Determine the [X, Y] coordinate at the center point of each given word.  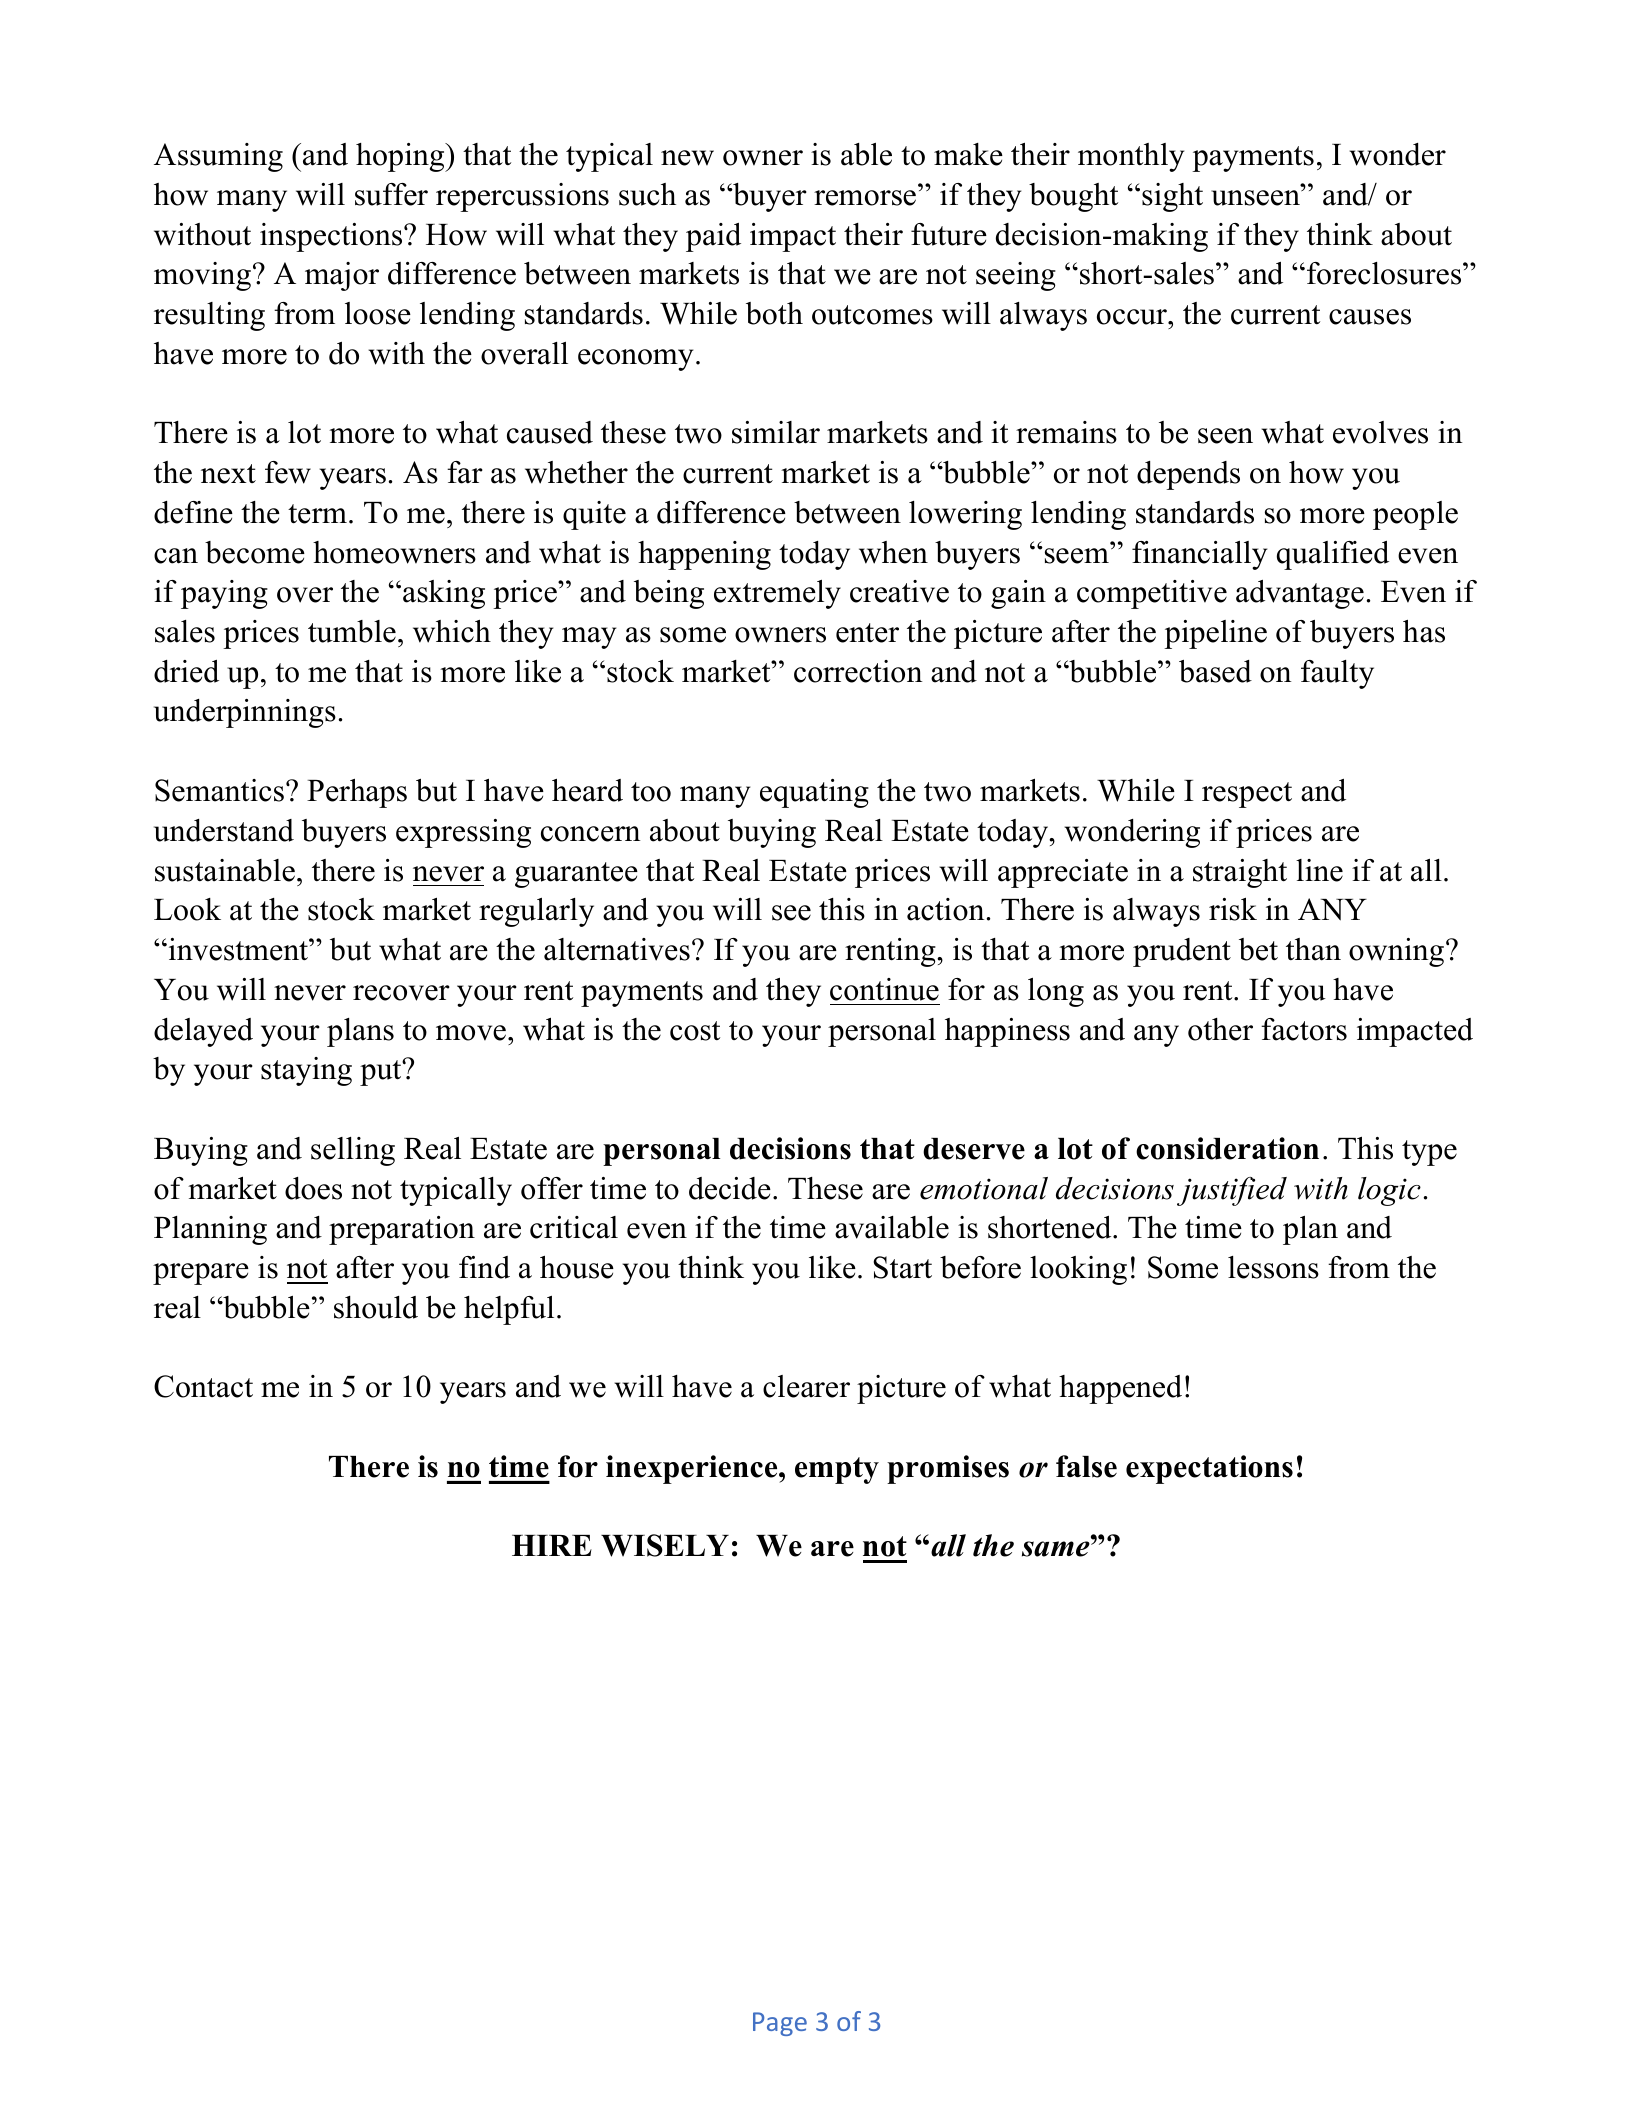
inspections [332, 237]
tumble [352, 631]
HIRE [552, 1545]
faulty [1337, 674]
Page [780, 2024]
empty [837, 1470]
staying [306, 1071]
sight [1172, 197]
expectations [1209, 1469]
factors [1304, 1029]
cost [695, 1031]
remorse [865, 198]
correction [858, 671]
